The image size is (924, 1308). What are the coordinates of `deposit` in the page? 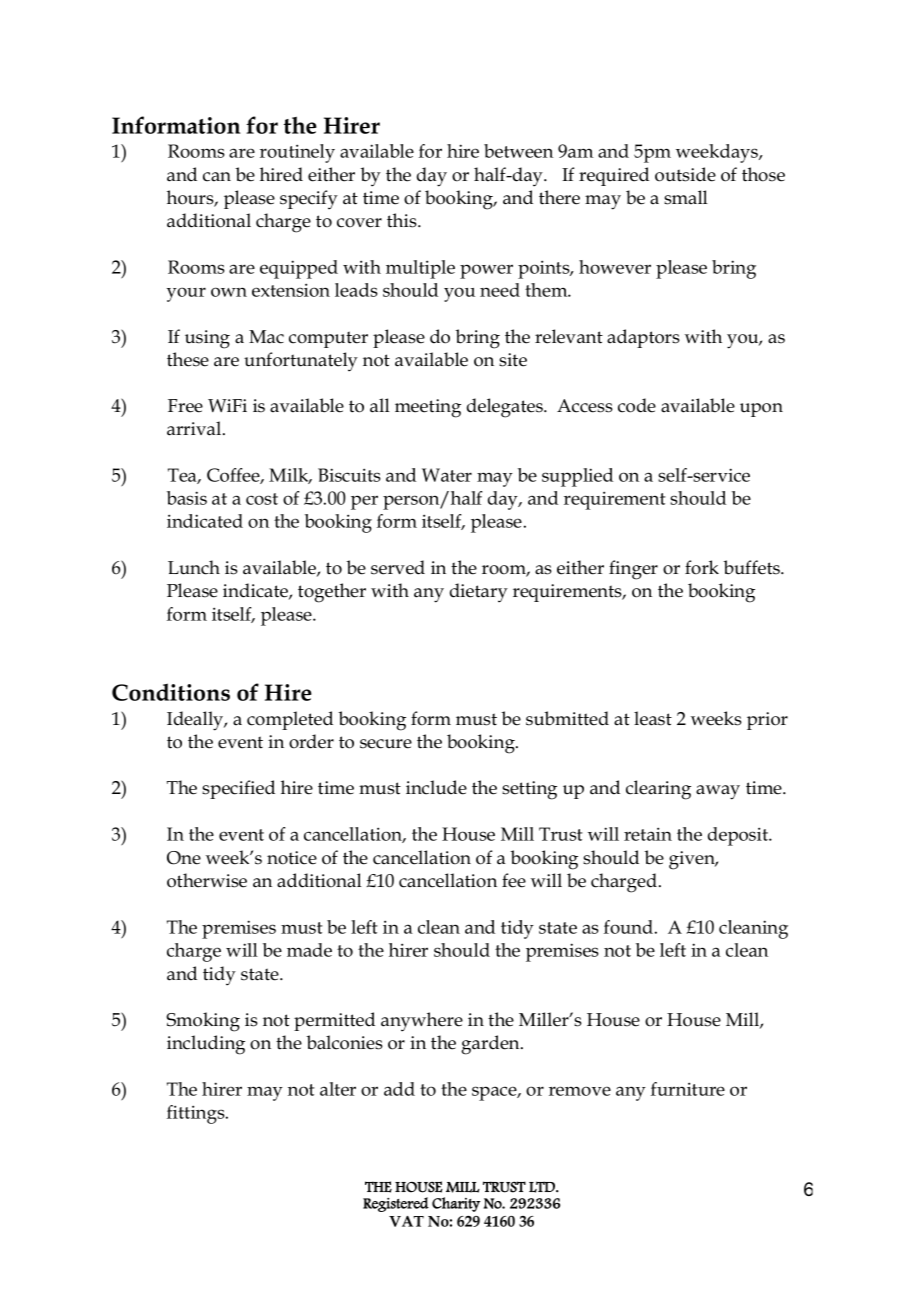 It's located at (739, 836).
